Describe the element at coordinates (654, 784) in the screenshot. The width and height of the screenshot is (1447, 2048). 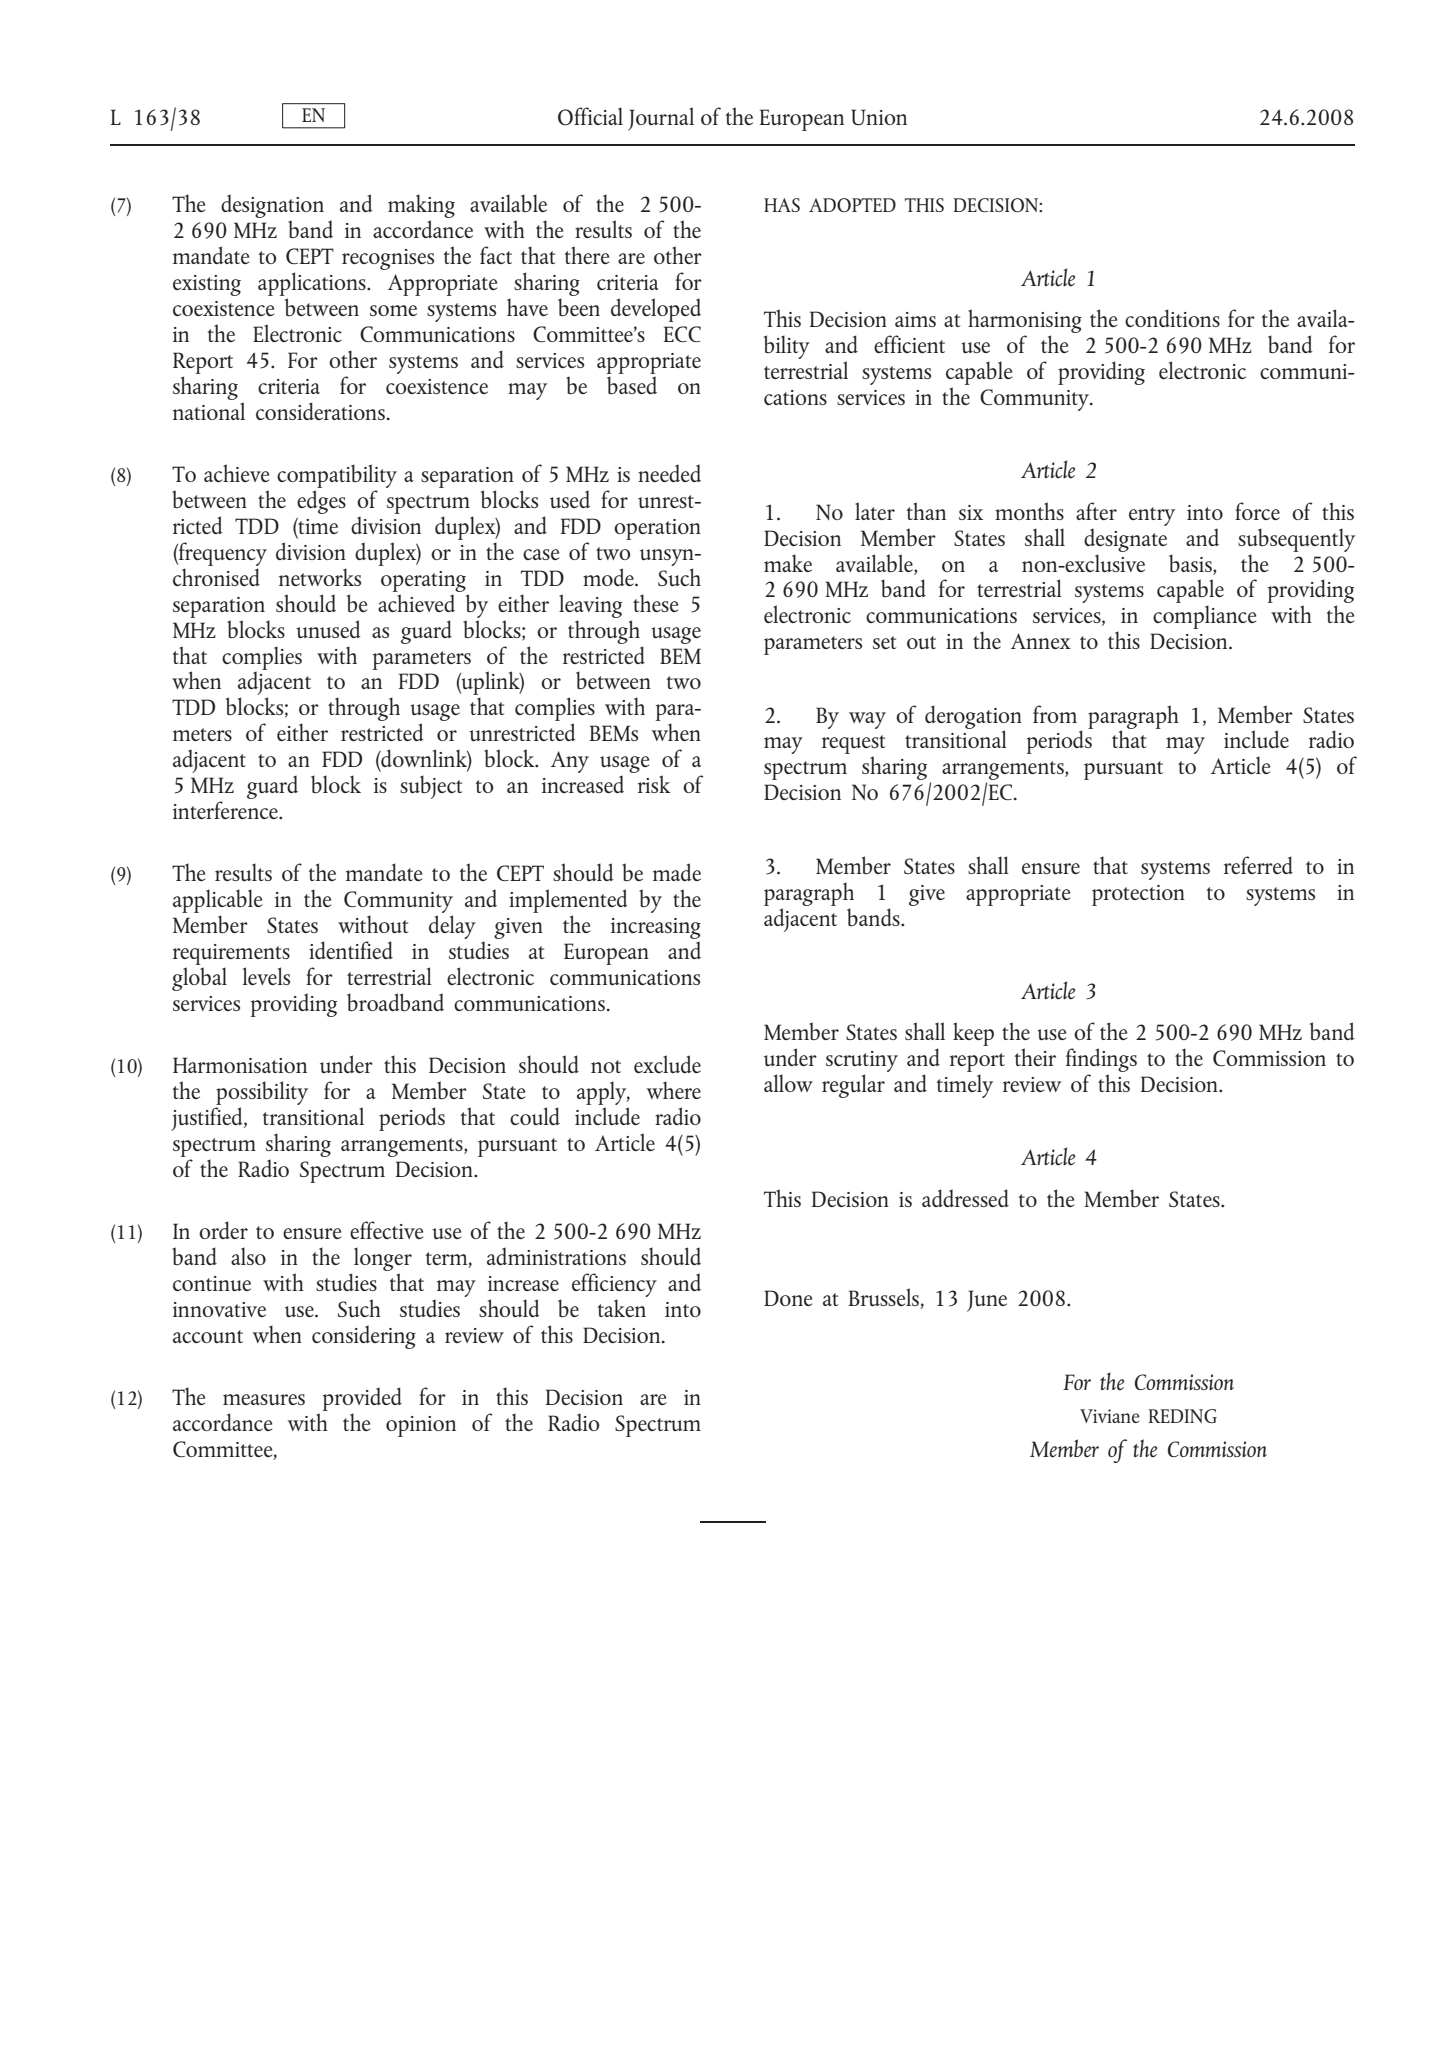
I see `risk` at that location.
